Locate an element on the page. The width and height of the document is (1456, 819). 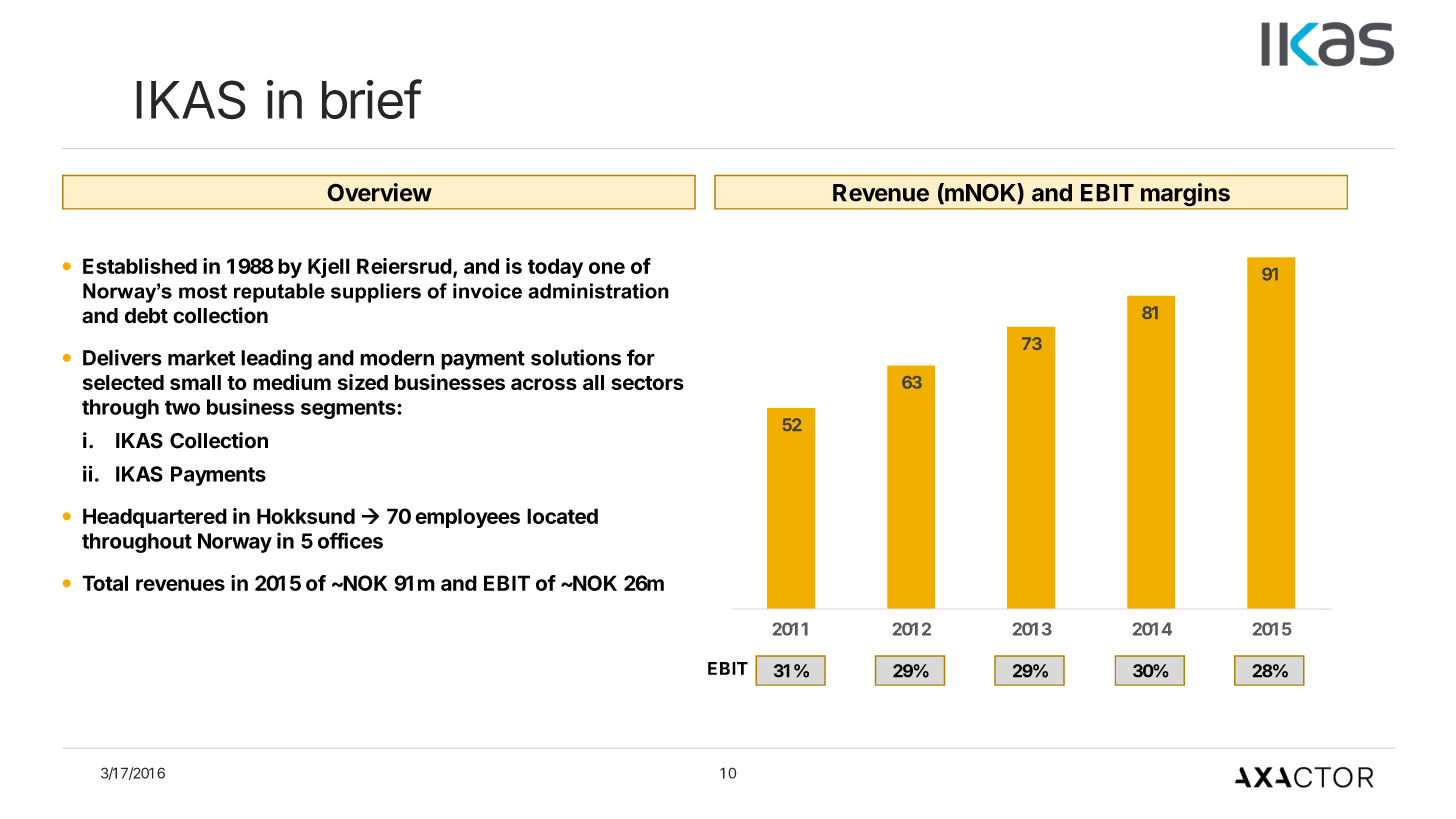
Total is located at coordinates (105, 583).
